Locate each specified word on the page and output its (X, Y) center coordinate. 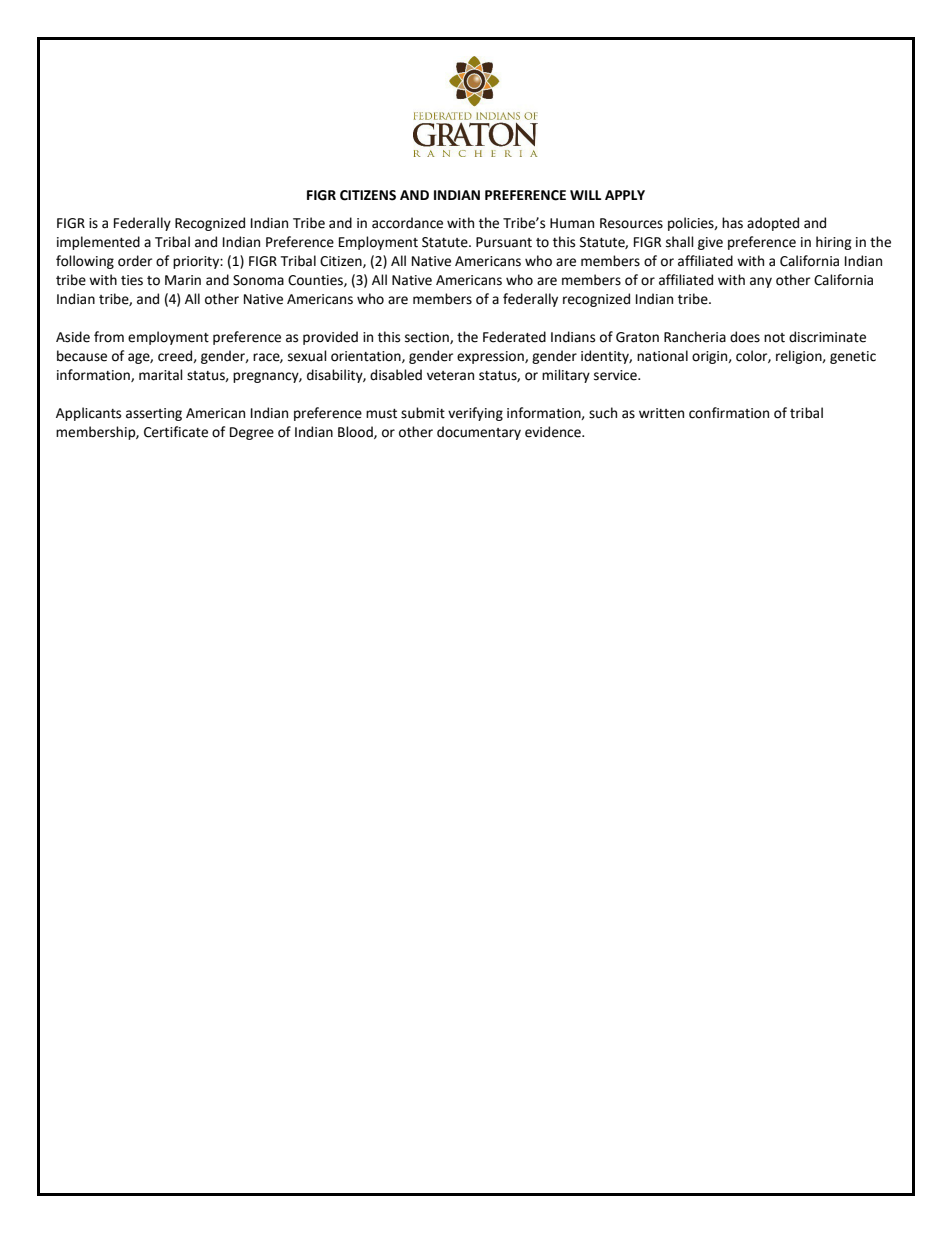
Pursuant (504, 242)
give (710, 243)
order (135, 261)
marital (161, 375)
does (745, 337)
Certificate (176, 432)
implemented (98, 243)
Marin (183, 280)
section (428, 338)
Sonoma (258, 280)
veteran (450, 376)
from (109, 337)
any (761, 282)
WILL (586, 195)
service (616, 375)
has (732, 223)
